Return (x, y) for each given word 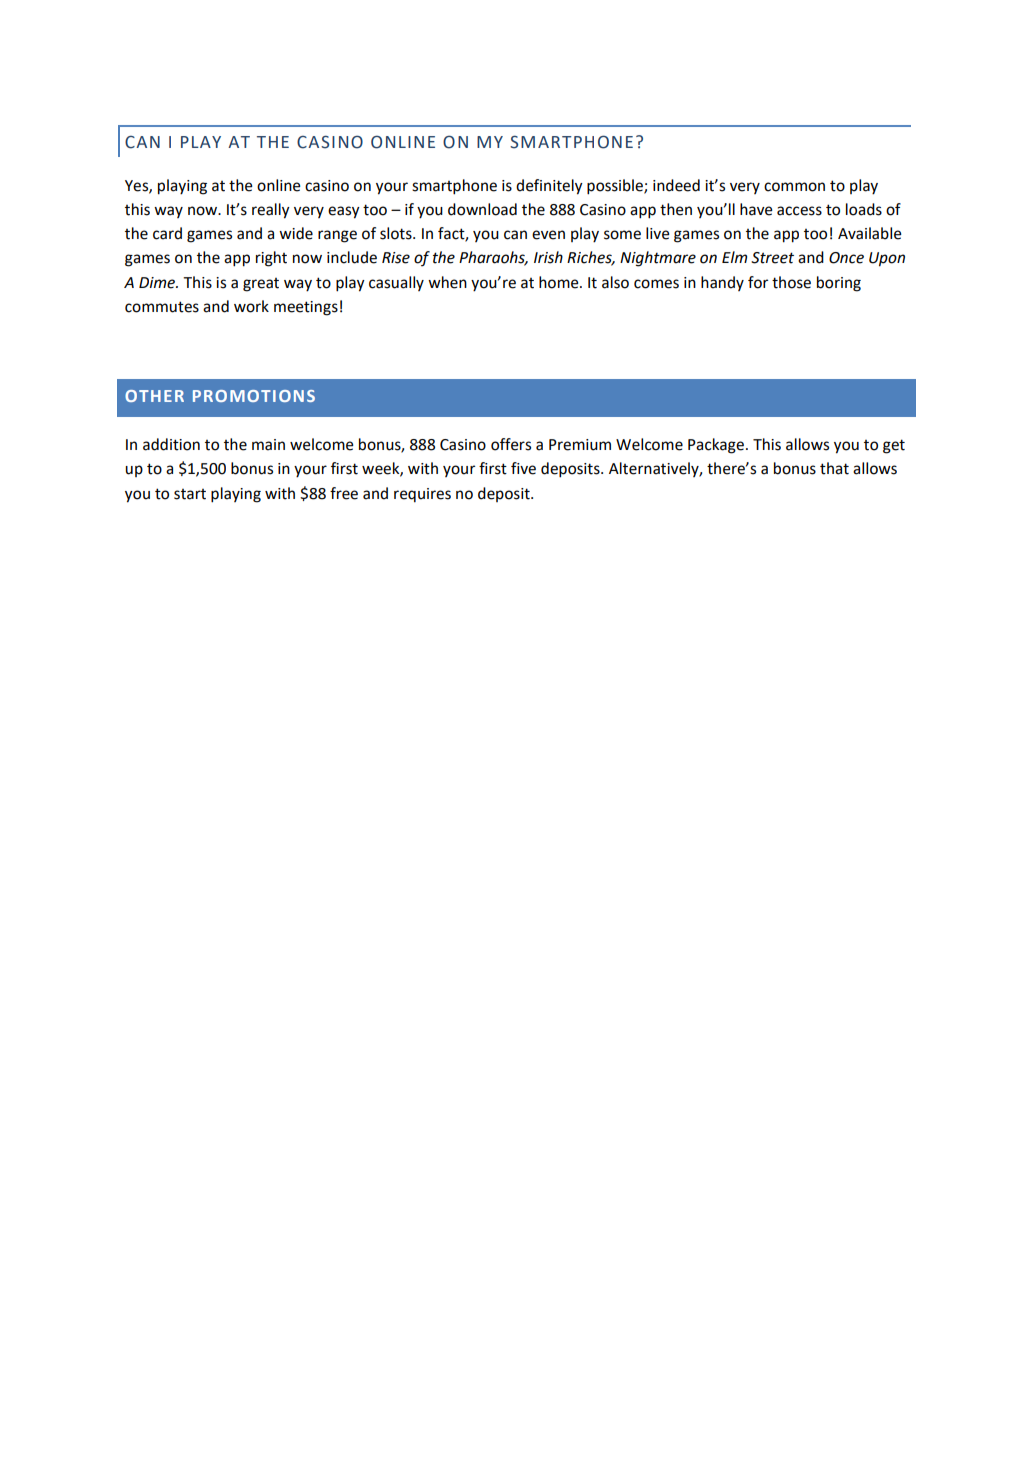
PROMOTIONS (254, 396)
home (560, 282)
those (791, 282)
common (794, 187)
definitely (549, 187)
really (271, 211)
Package (717, 446)
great (261, 285)
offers (511, 444)
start (190, 494)
